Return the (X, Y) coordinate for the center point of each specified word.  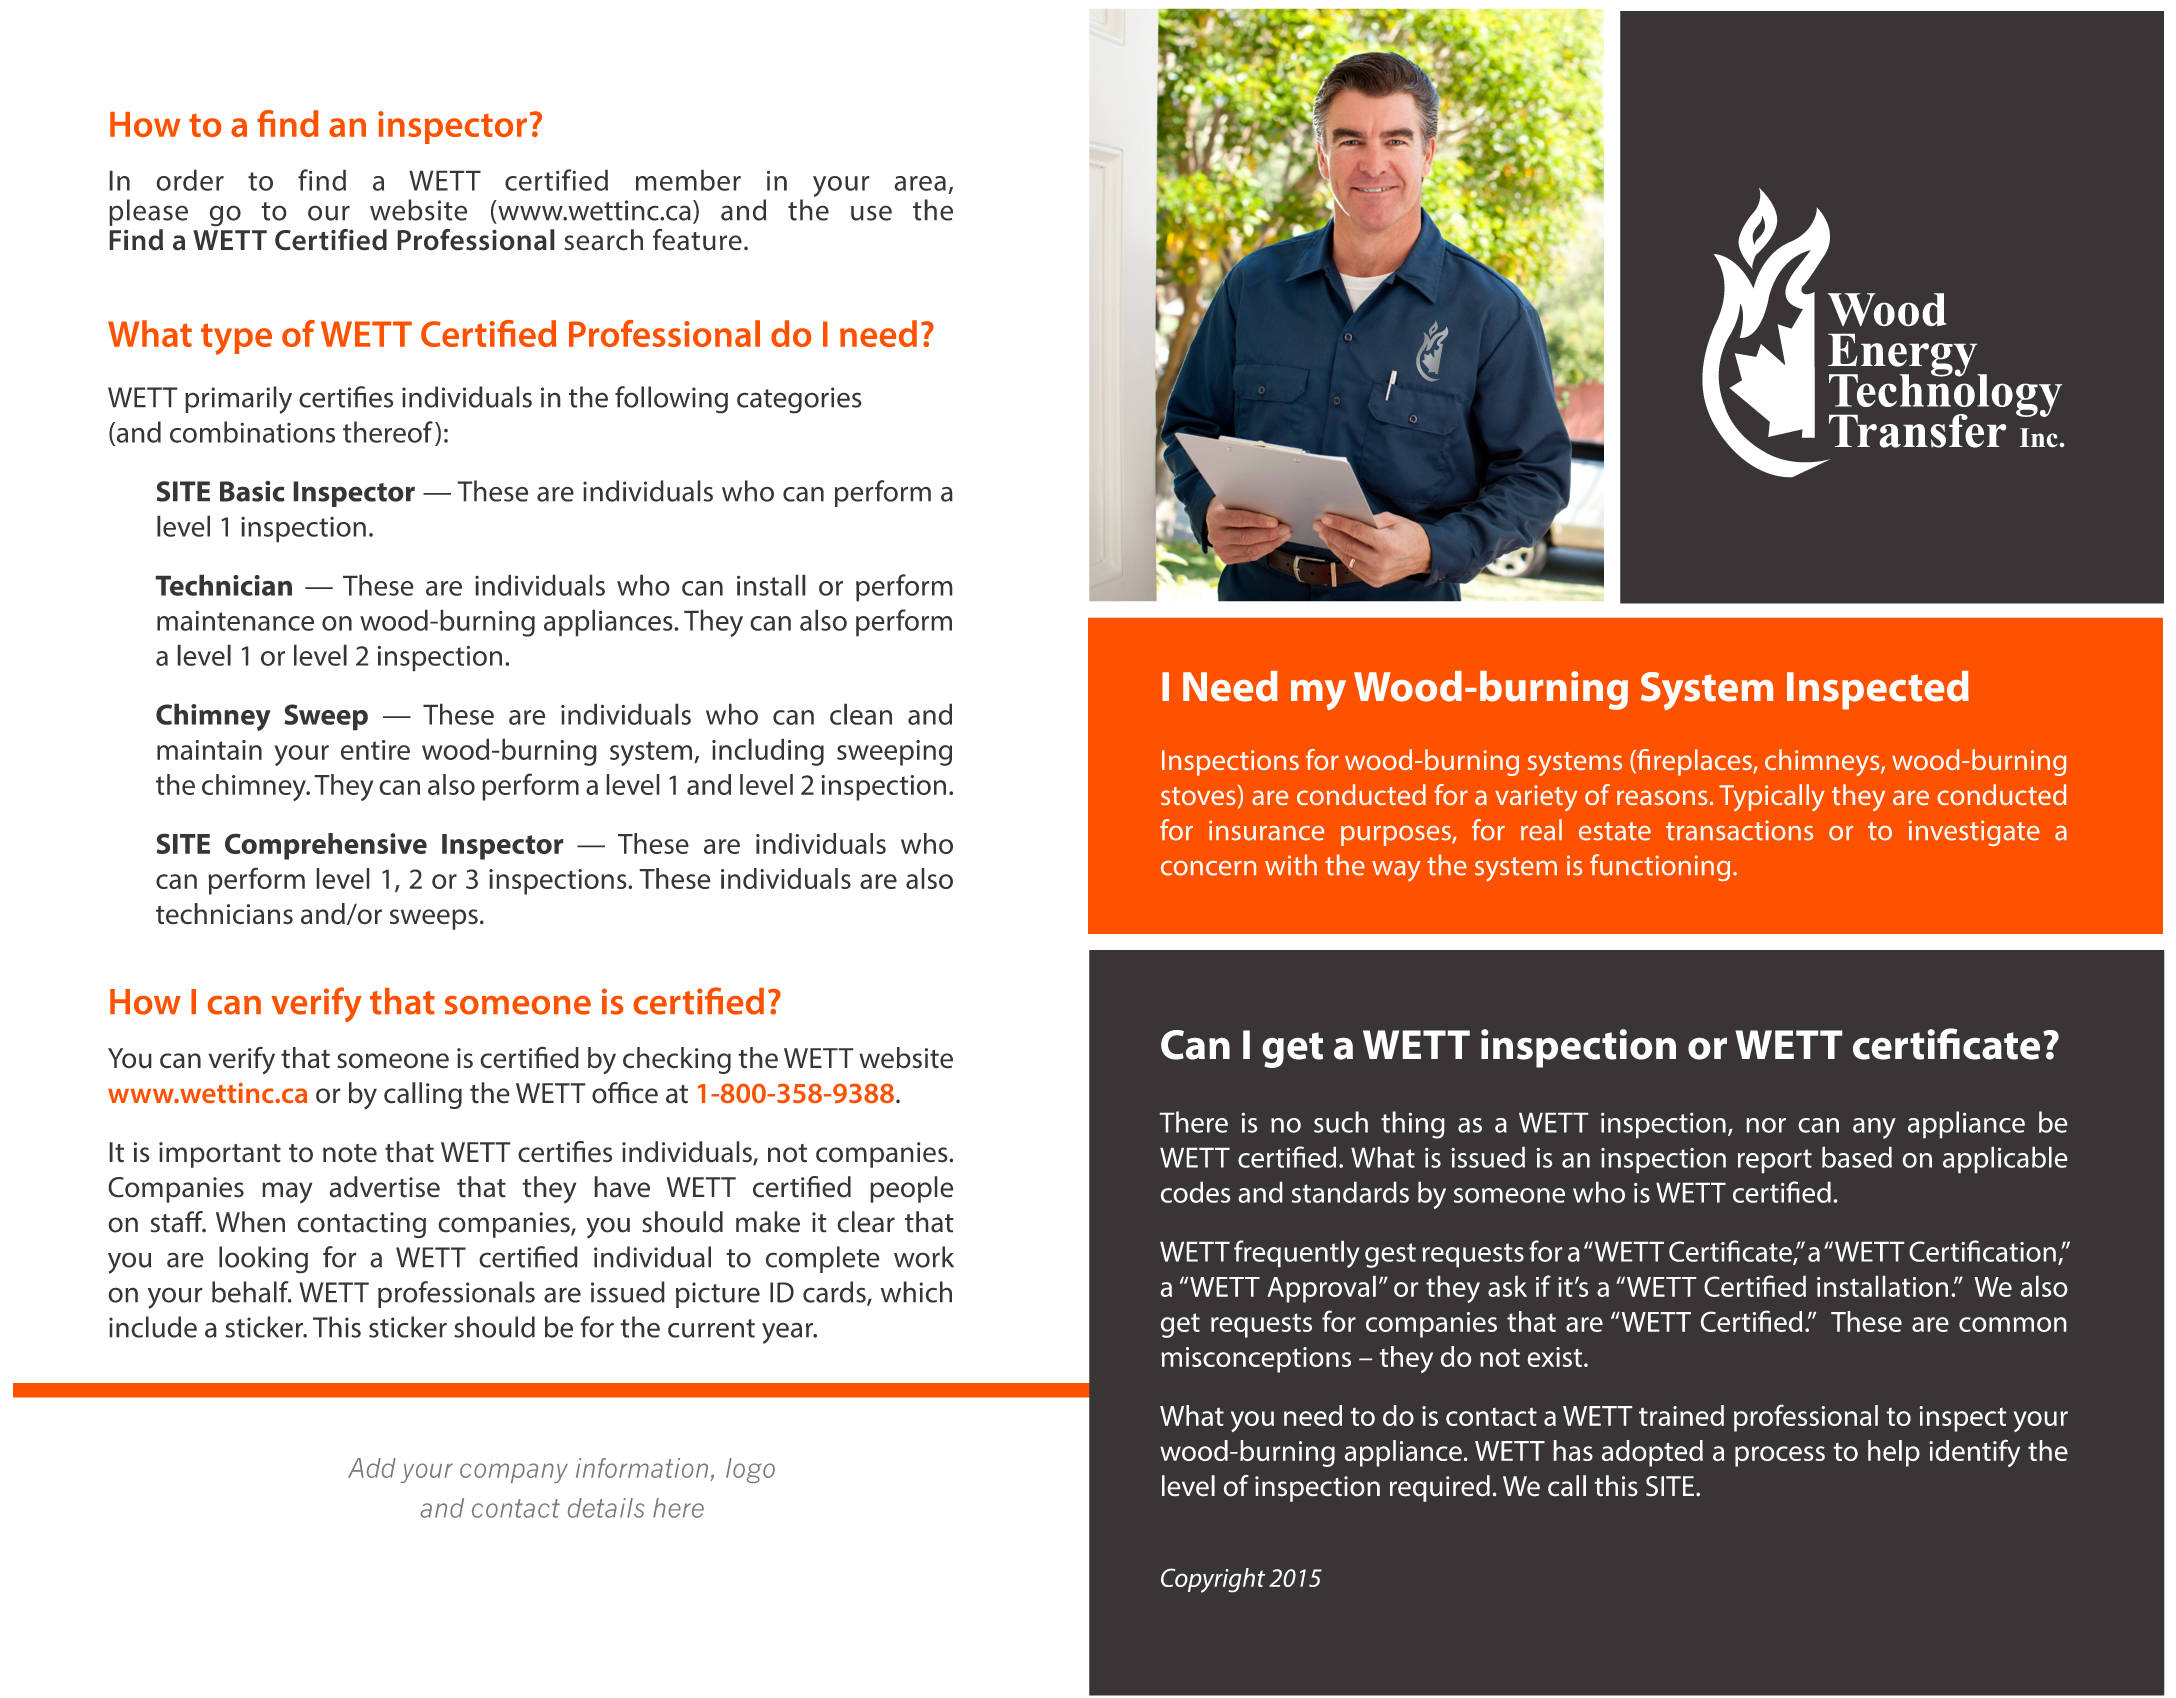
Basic (252, 491)
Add (372, 1468)
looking (263, 1260)
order (190, 180)
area (920, 183)
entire (375, 750)
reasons (1662, 797)
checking (677, 1060)
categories (799, 400)
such (1341, 1122)
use (871, 213)
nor (1766, 1125)
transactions (1739, 830)
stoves (1198, 796)
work (924, 1257)
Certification (1982, 1251)
